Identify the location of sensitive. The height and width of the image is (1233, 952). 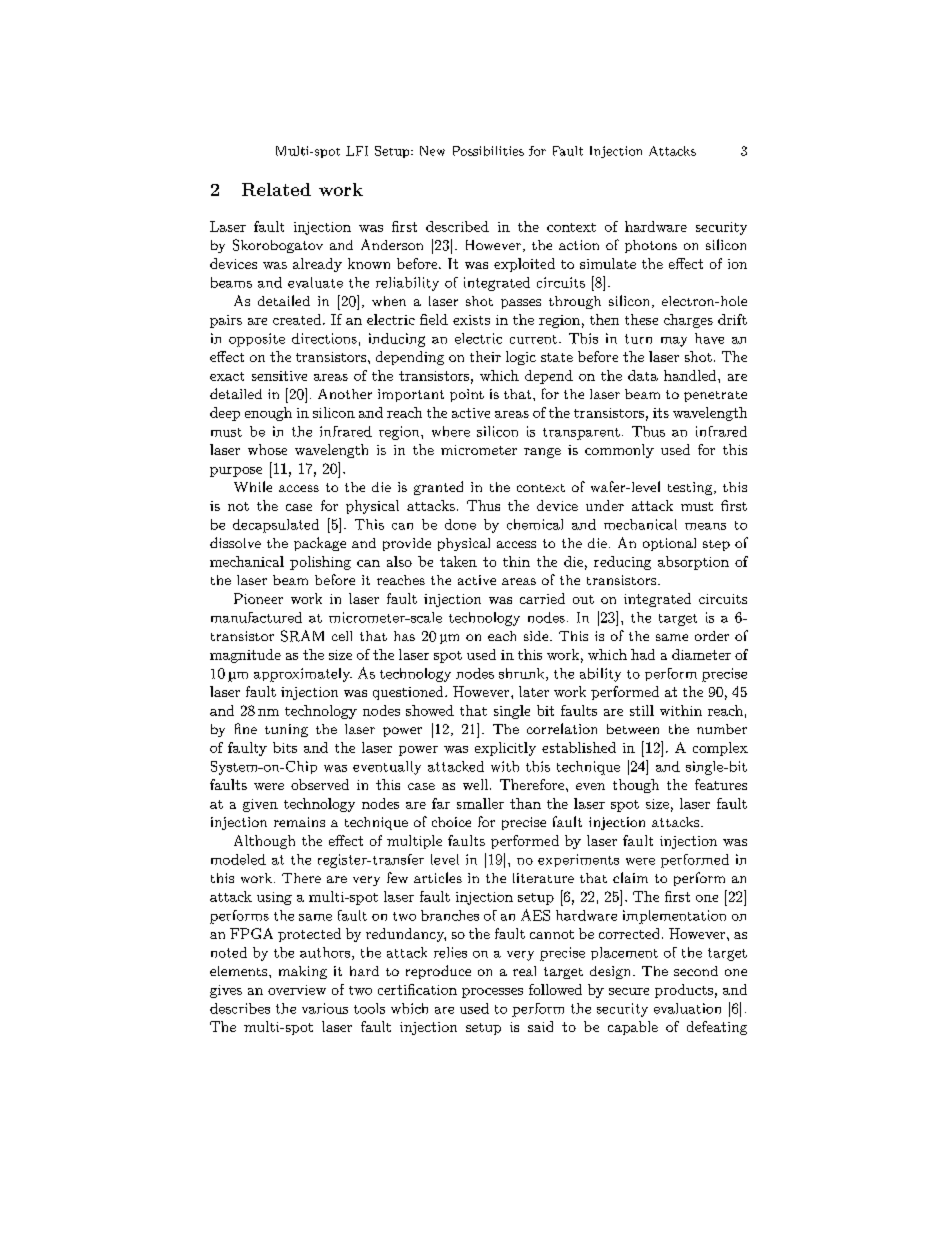
(279, 376).
